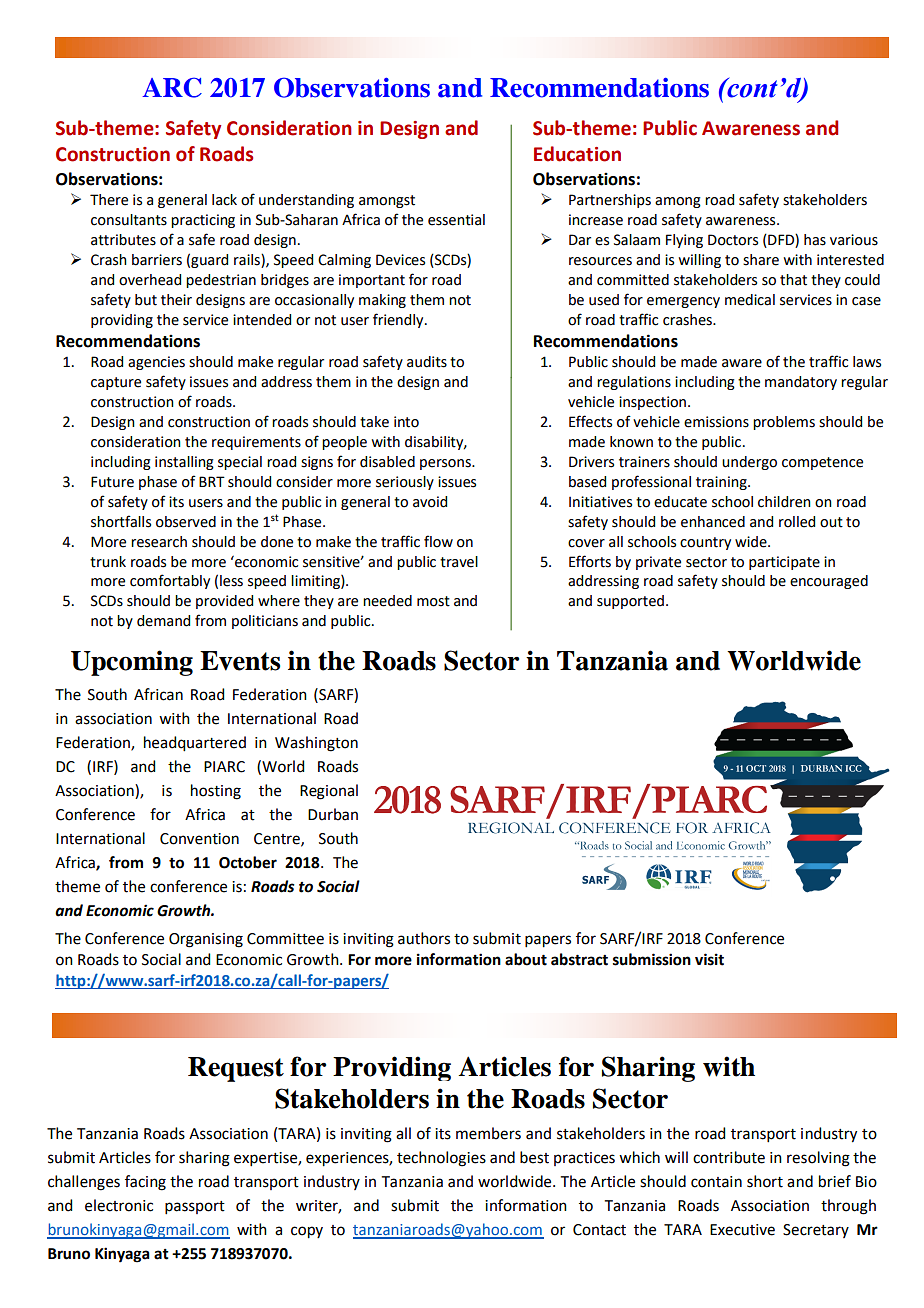 This image has width=924, height=1308. I want to click on encouraged, so click(829, 582).
